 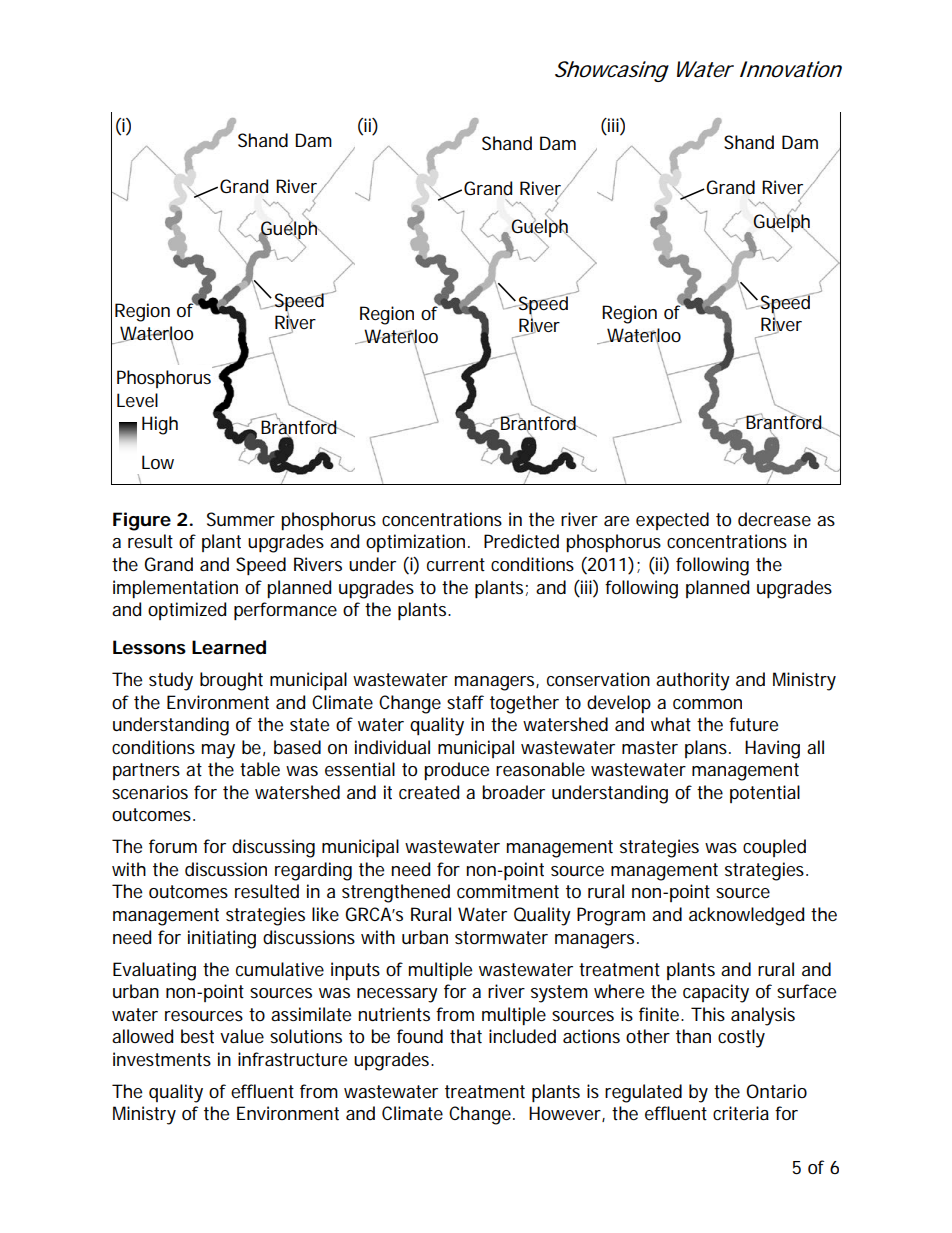 What do you see at coordinates (521, 541) in the screenshot?
I see `Predicted` at bounding box center [521, 541].
